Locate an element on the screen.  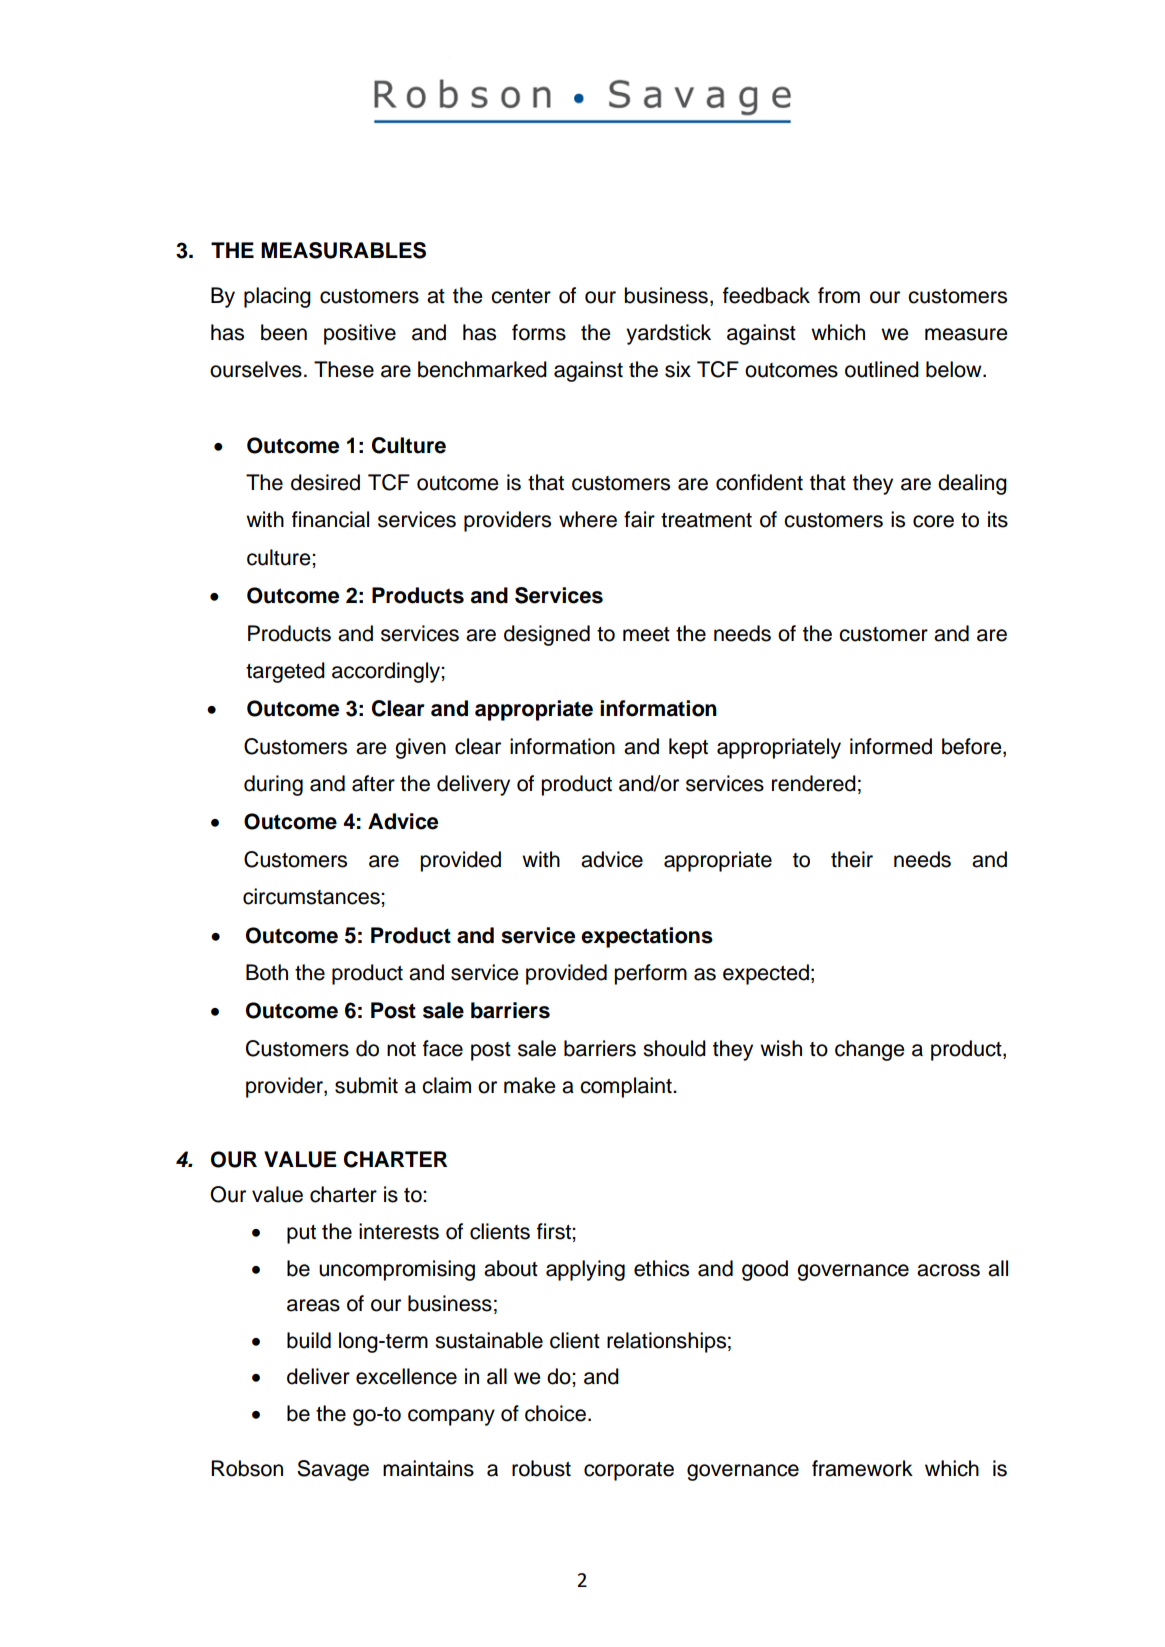
Savage is located at coordinates (333, 1470).
